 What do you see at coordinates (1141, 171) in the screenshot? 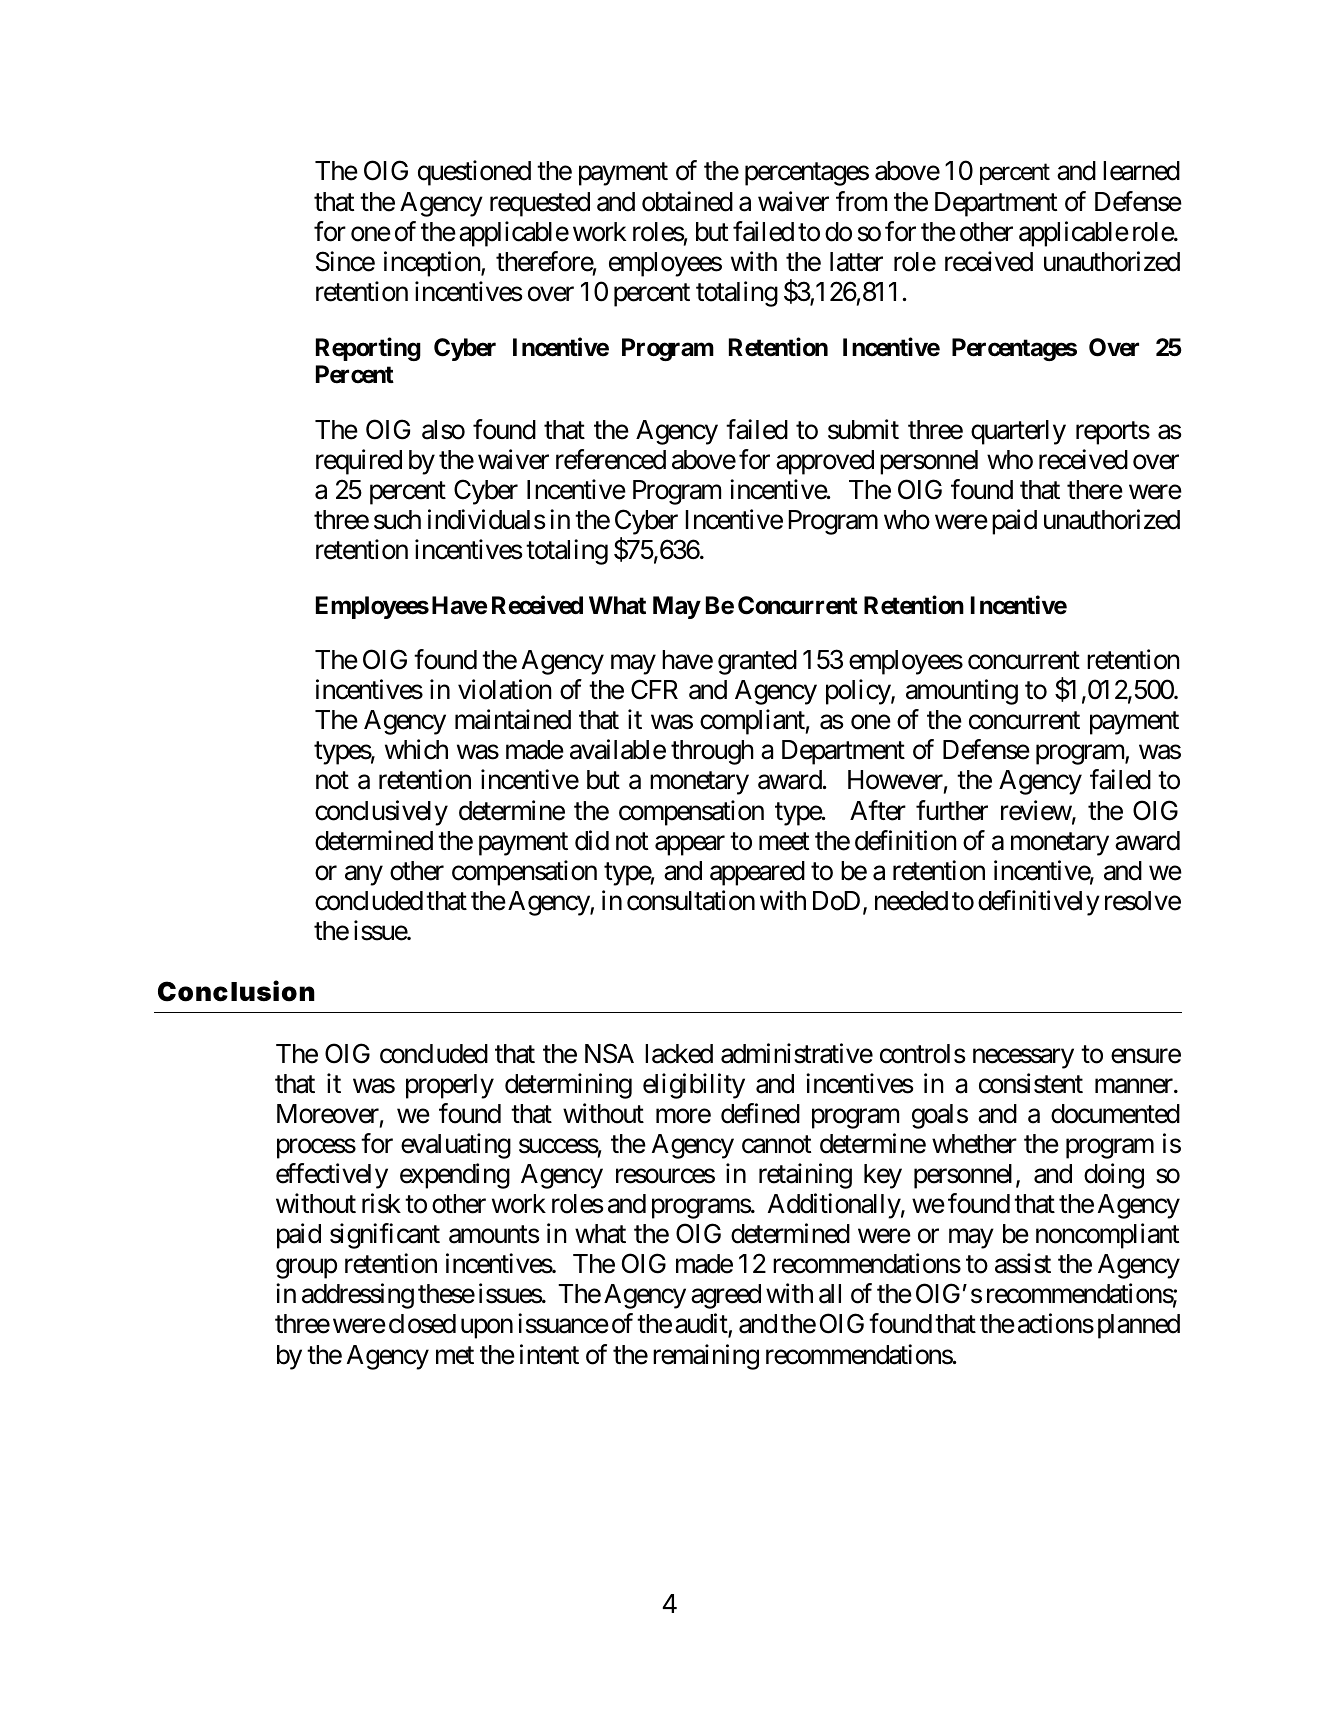
I see `learned` at bounding box center [1141, 171].
